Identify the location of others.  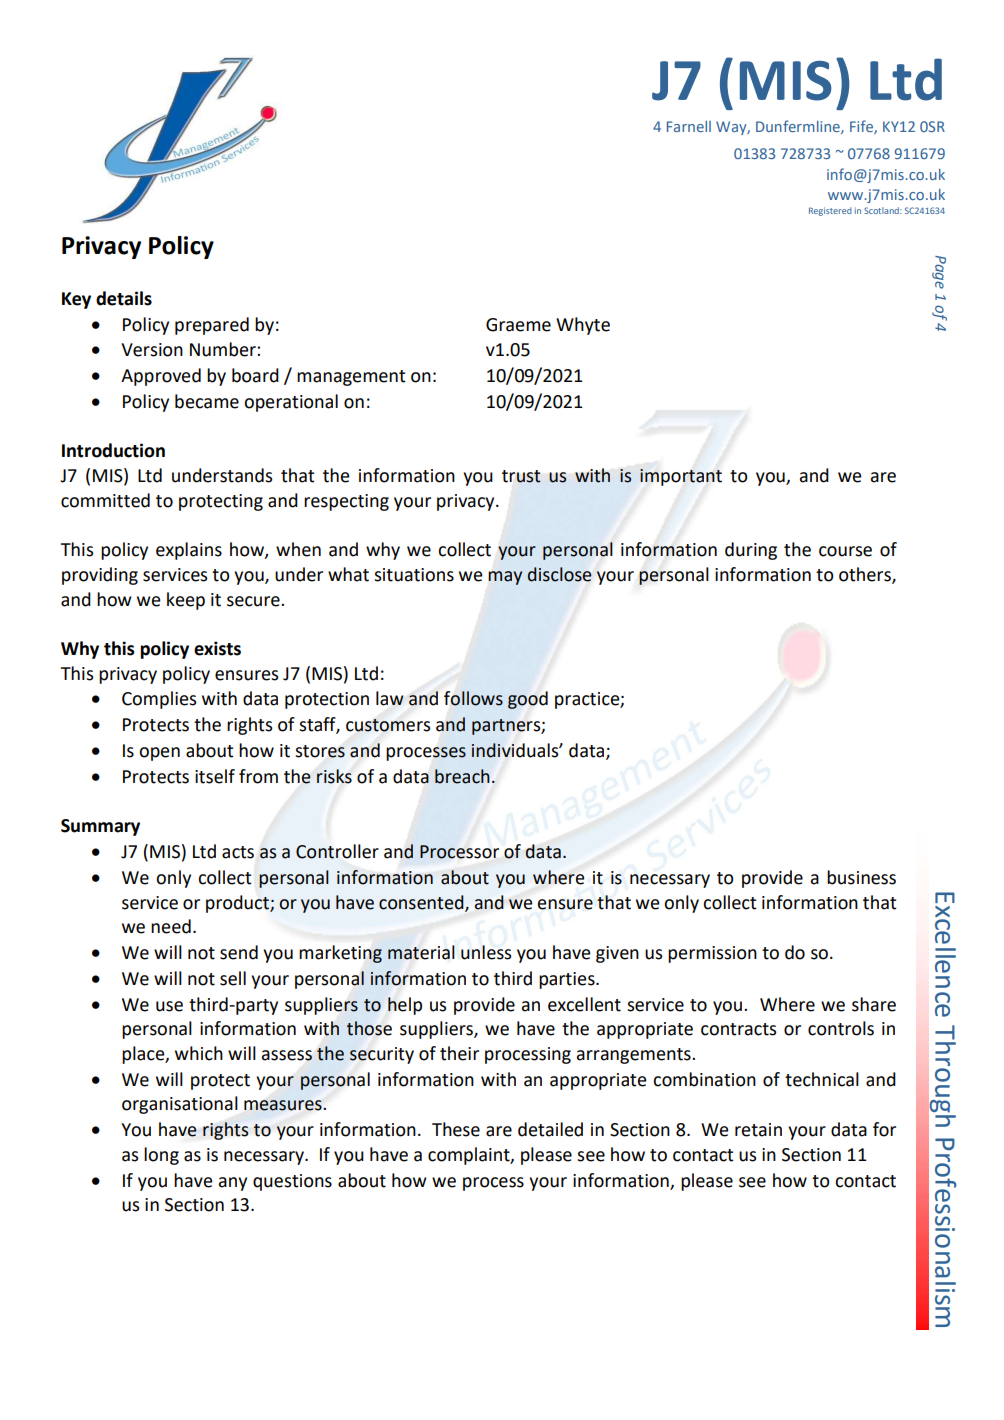
(866, 575).
